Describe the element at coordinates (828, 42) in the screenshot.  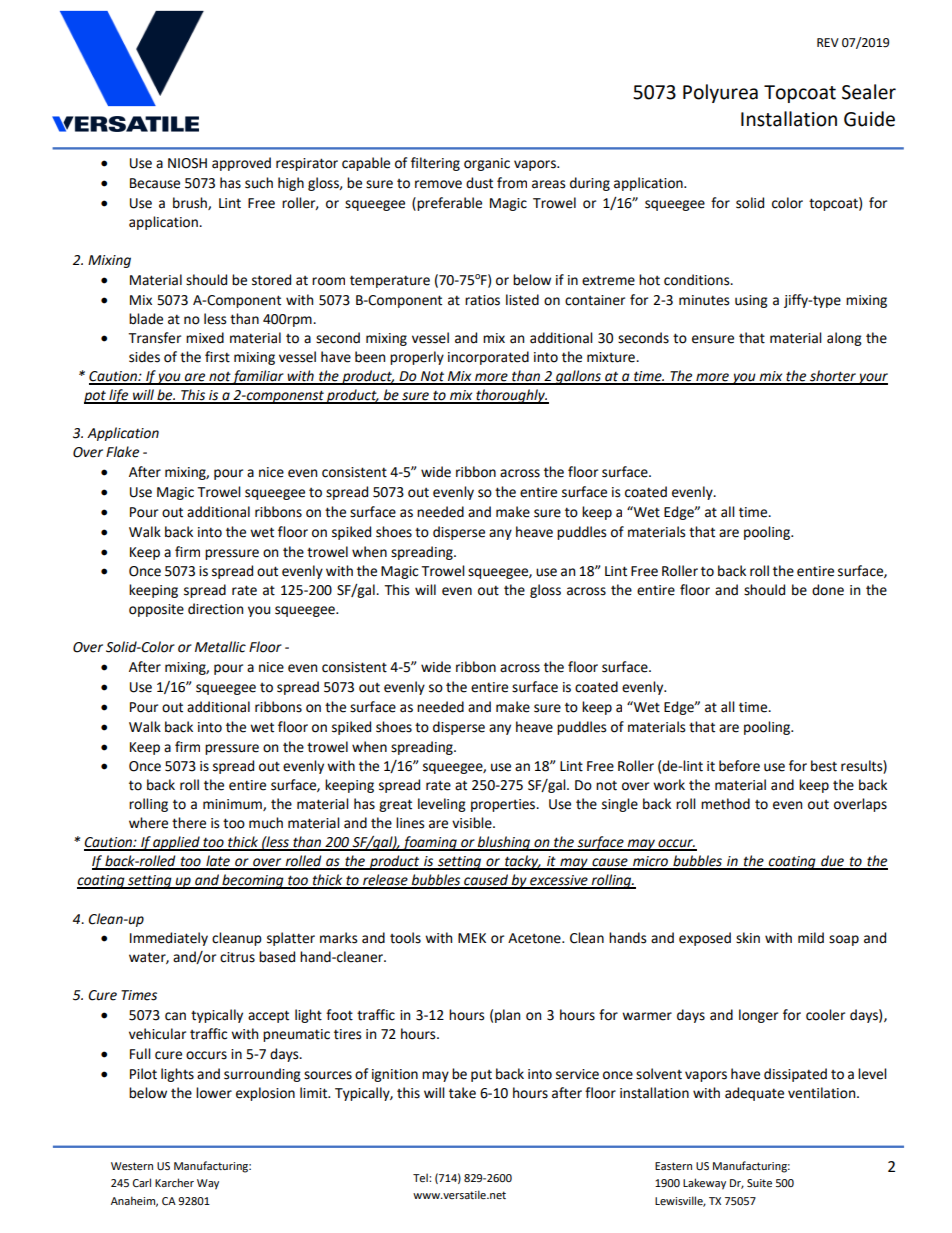
I see `REV` at that location.
